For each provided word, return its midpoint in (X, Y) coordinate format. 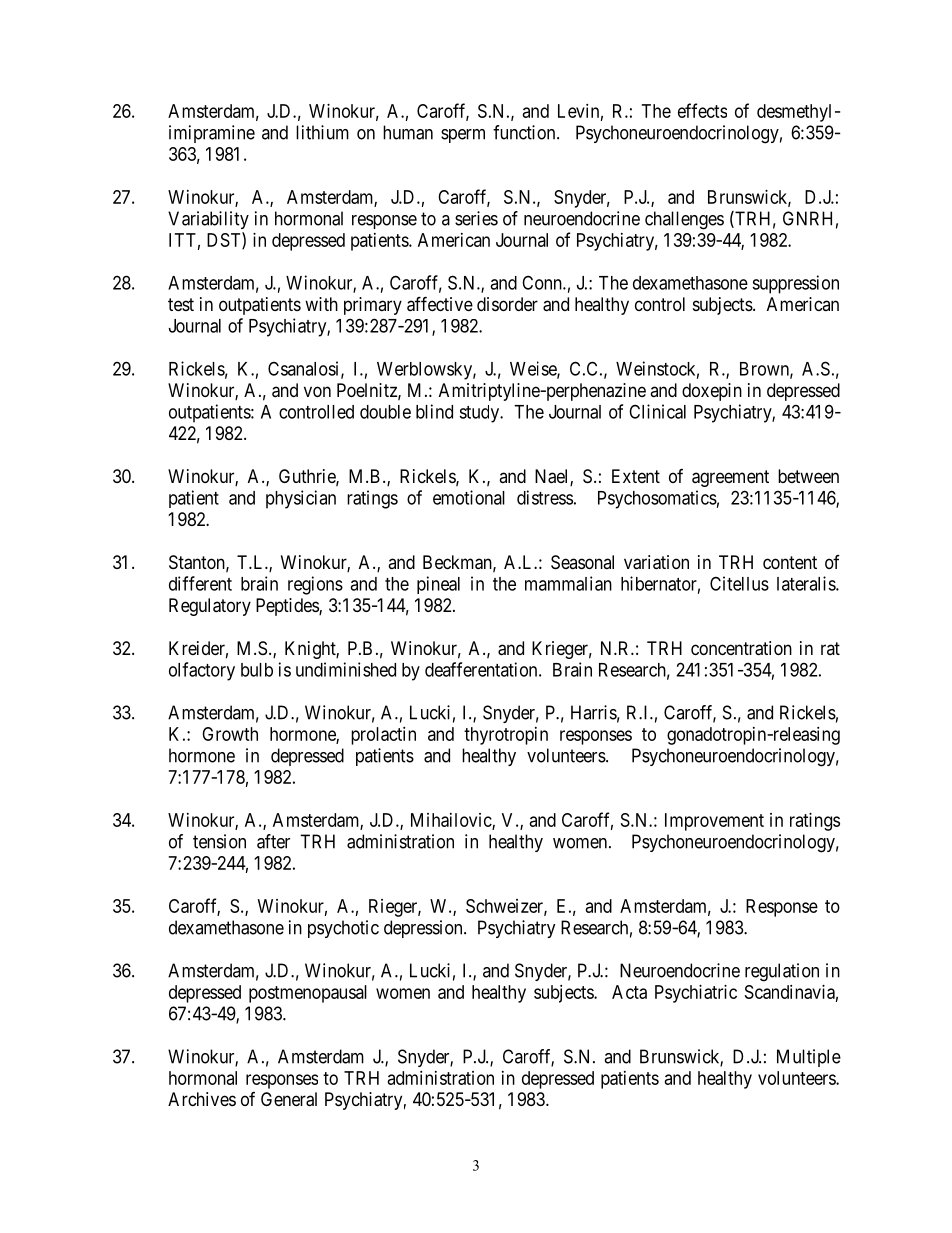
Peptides (288, 607)
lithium (322, 132)
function (525, 132)
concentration (741, 648)
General (289, 1099)
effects (702, 110)
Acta (629, 992)
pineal (438, 585)
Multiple (809, 1058)
